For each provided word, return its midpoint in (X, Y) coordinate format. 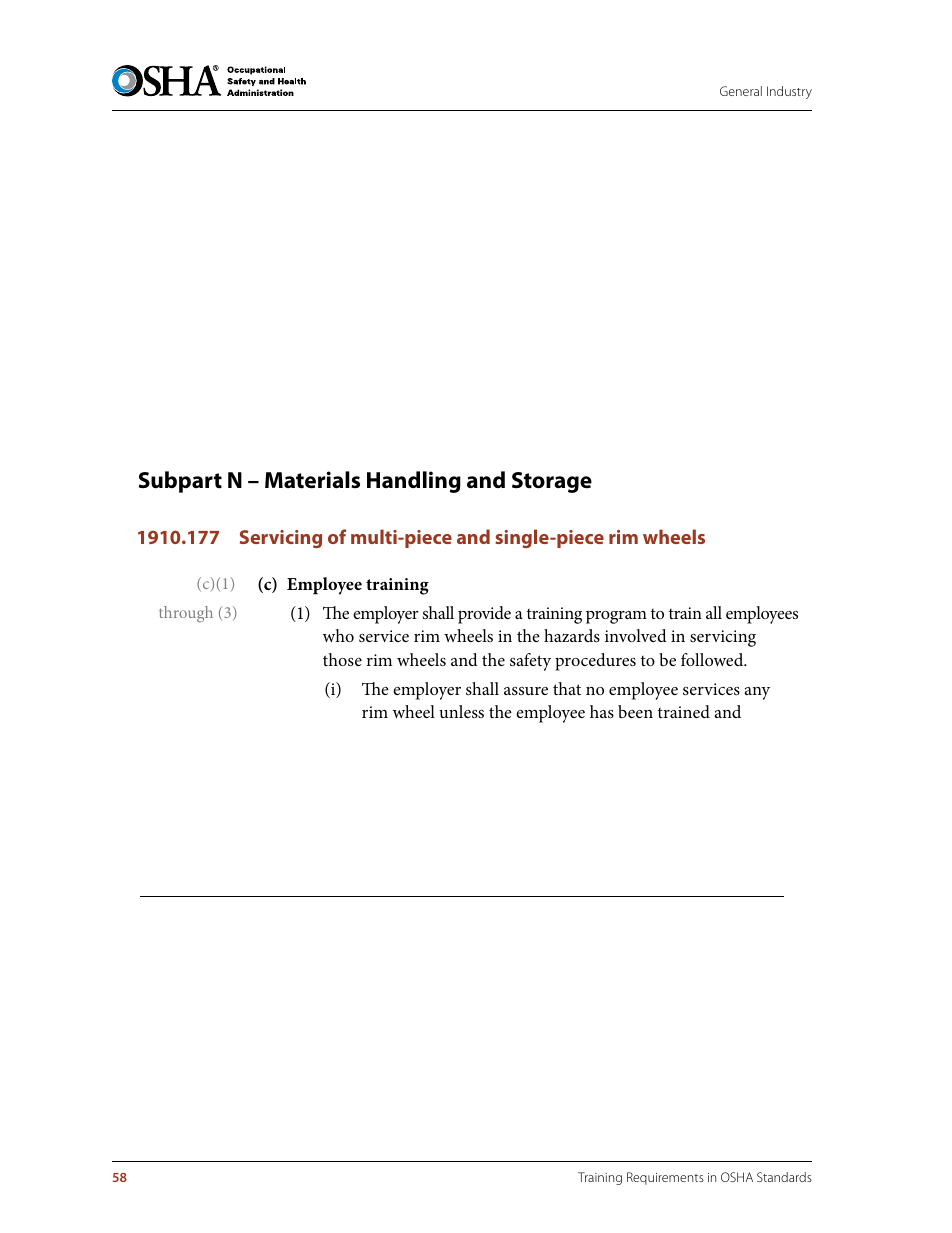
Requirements (665, 1178)
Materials (312, 480)
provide (484, 615)
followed (713, 659)
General (741, 91)
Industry (789, 92)
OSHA (737, 1177)
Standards (784, 1177)
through (186, 614)
